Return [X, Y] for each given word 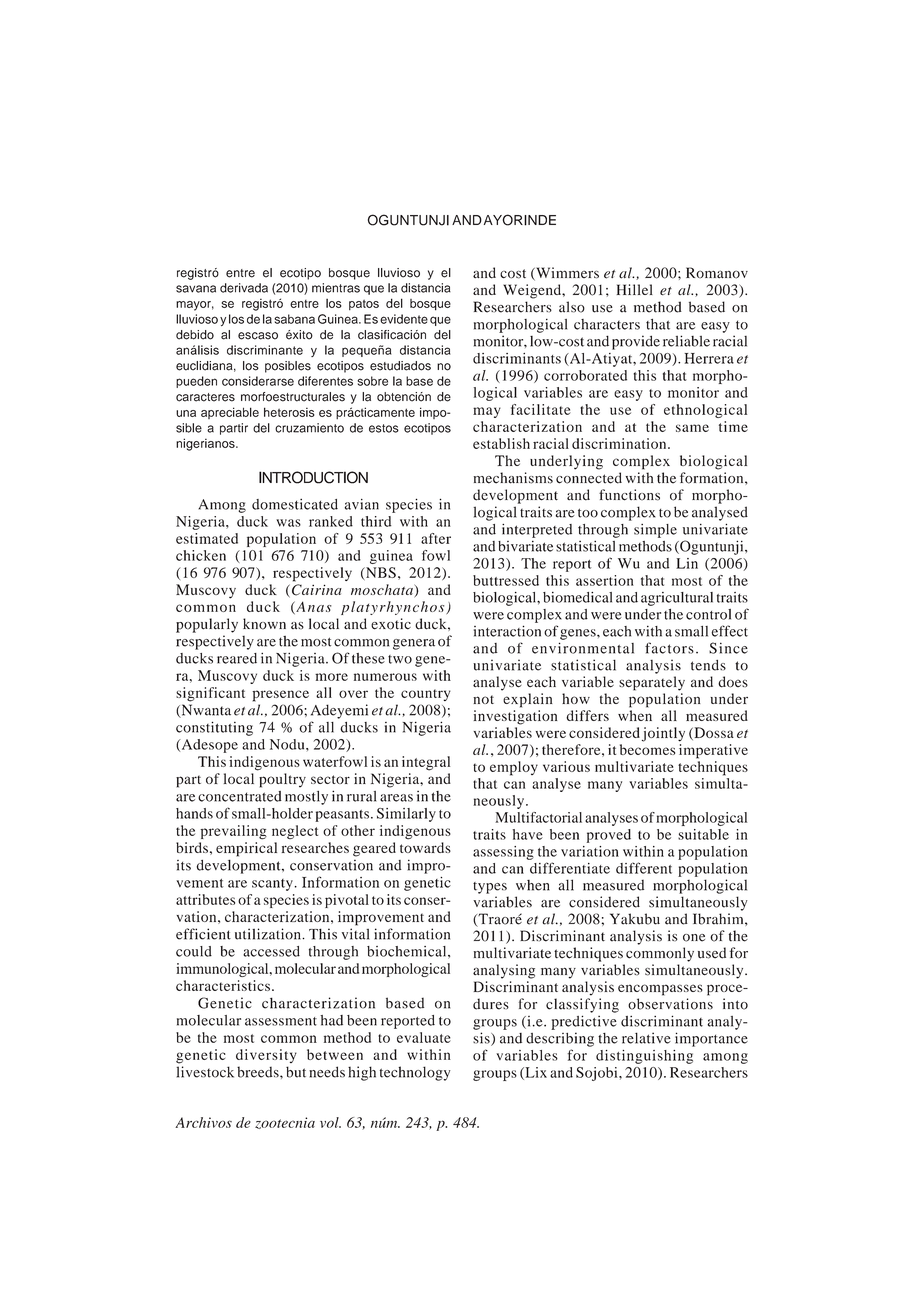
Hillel [635, 289]
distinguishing [644, 1057]
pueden [196, 382]
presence [280, 696]
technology [415, 1073]
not [483, 699]
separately [652, 683]
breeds [259, 1072]
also [572, 307]
